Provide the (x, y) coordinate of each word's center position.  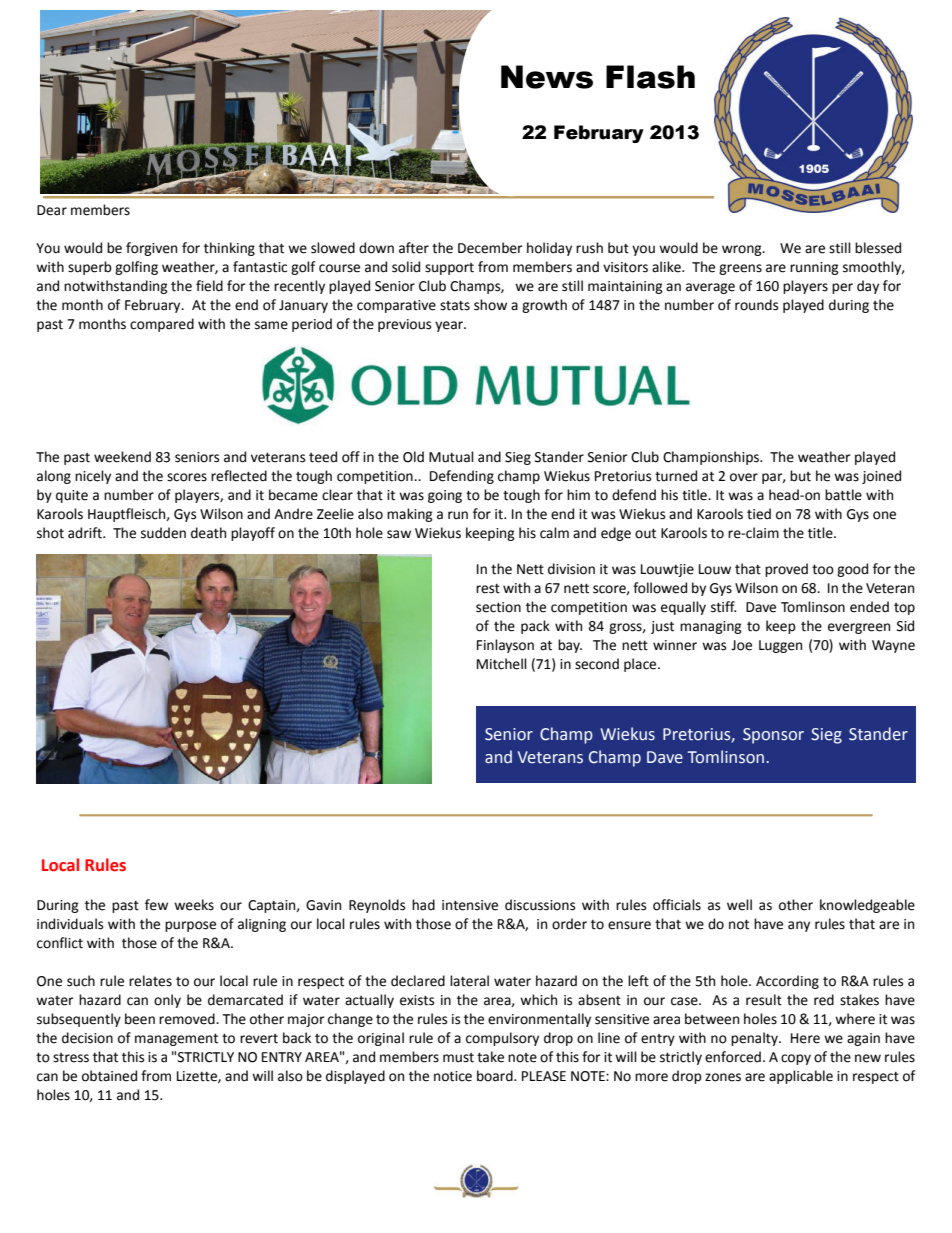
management (176, 1039)
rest (488, 589)
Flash (650, 77)
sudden (163, 533)
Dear (52, 210)
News (547, 77)
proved (786, 570)
